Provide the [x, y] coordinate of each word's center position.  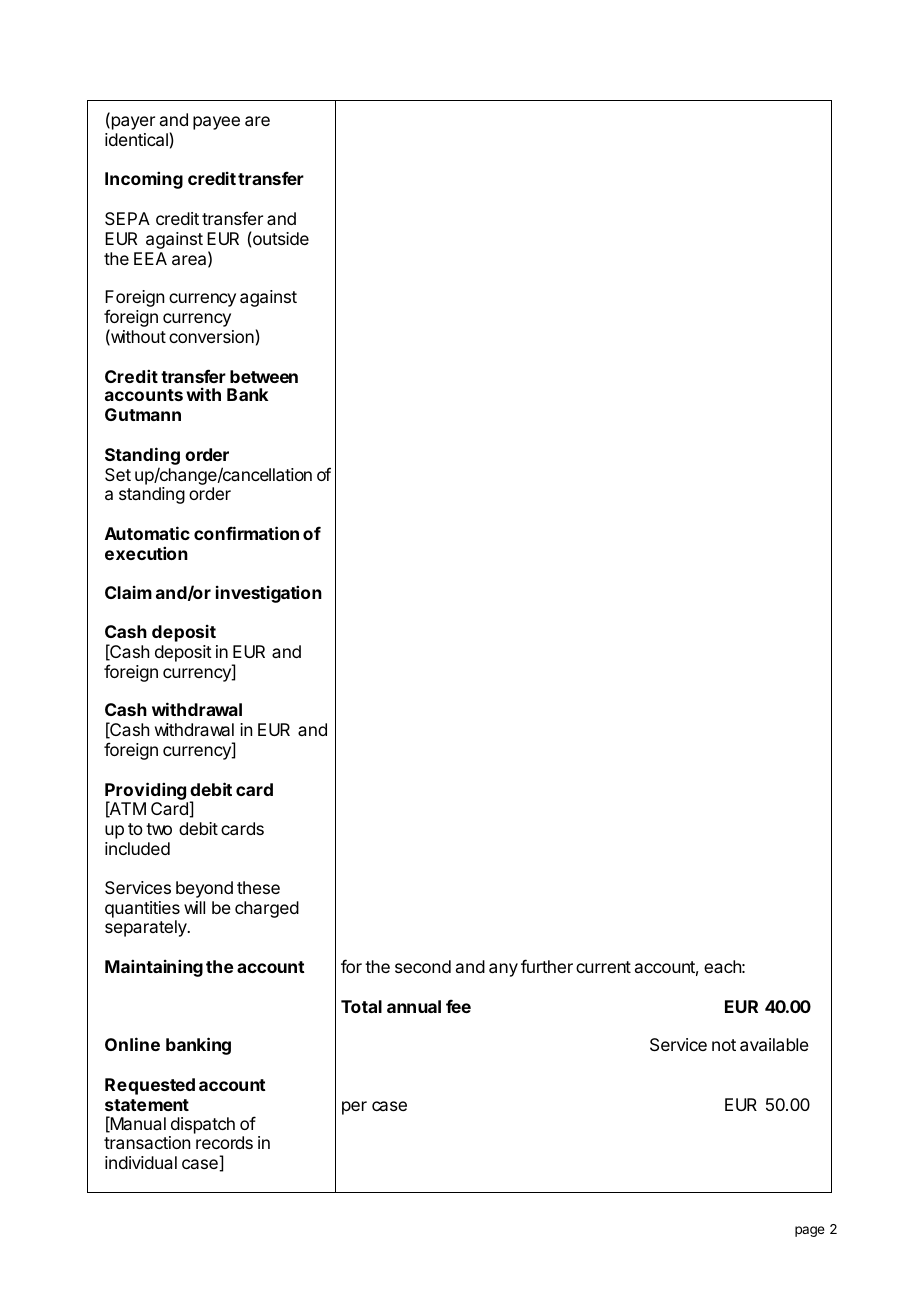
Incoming [144, 180]
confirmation [246, 533]
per [354, 1108]
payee [216, 123]
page [810, 1231]
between [264, 376]
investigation [269, 594]
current [603, 967]
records [224, 1142]
